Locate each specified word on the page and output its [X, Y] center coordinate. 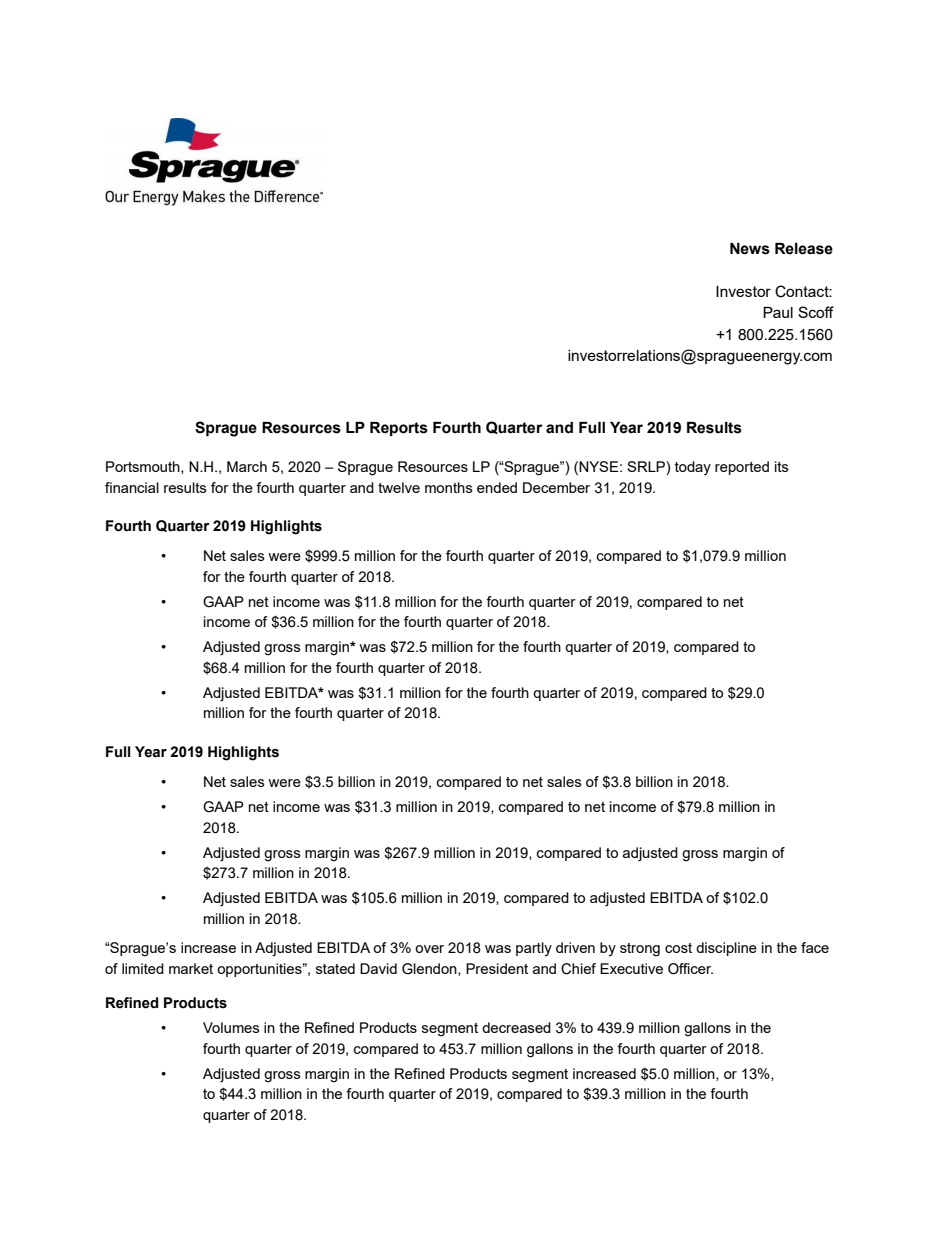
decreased [516, 1027]
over [429, 949]
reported [742, 468]
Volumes [231, 1027]
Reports [399, 429]
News [750, 249]
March [247, 466]
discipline [726, 949]
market [191, 968]
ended [497, 487]
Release [804, 249]
